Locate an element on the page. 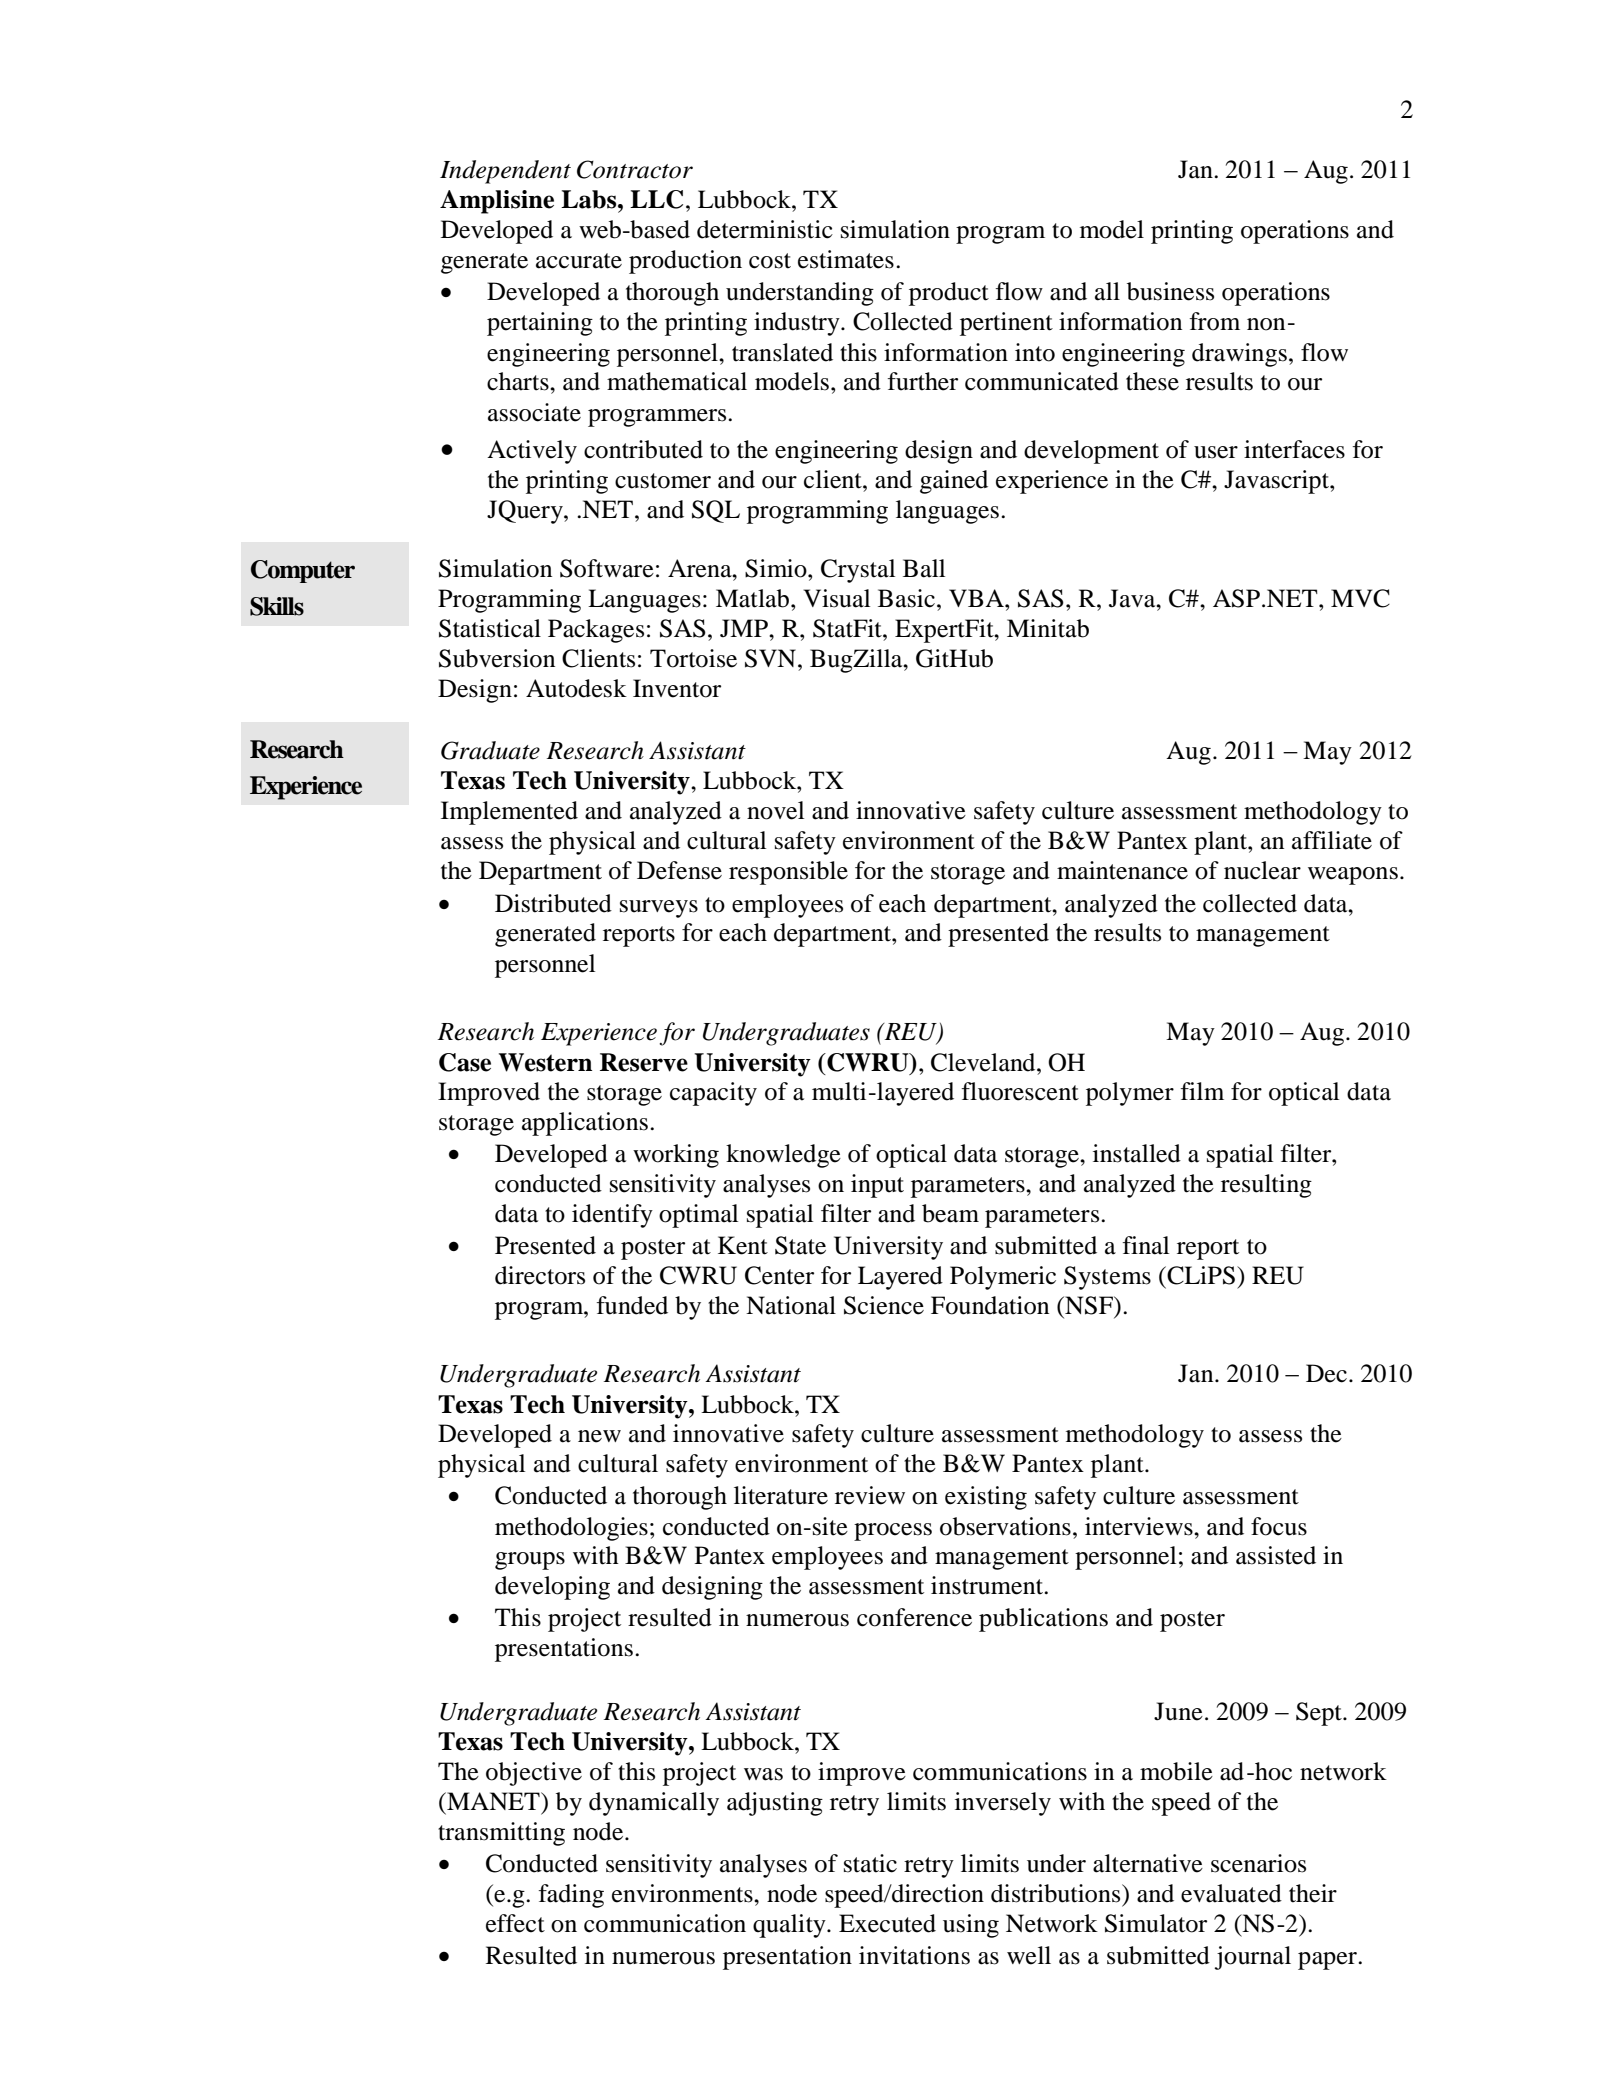 The image size is (1602, 2073). business is located at coordinates (1170, 291).
